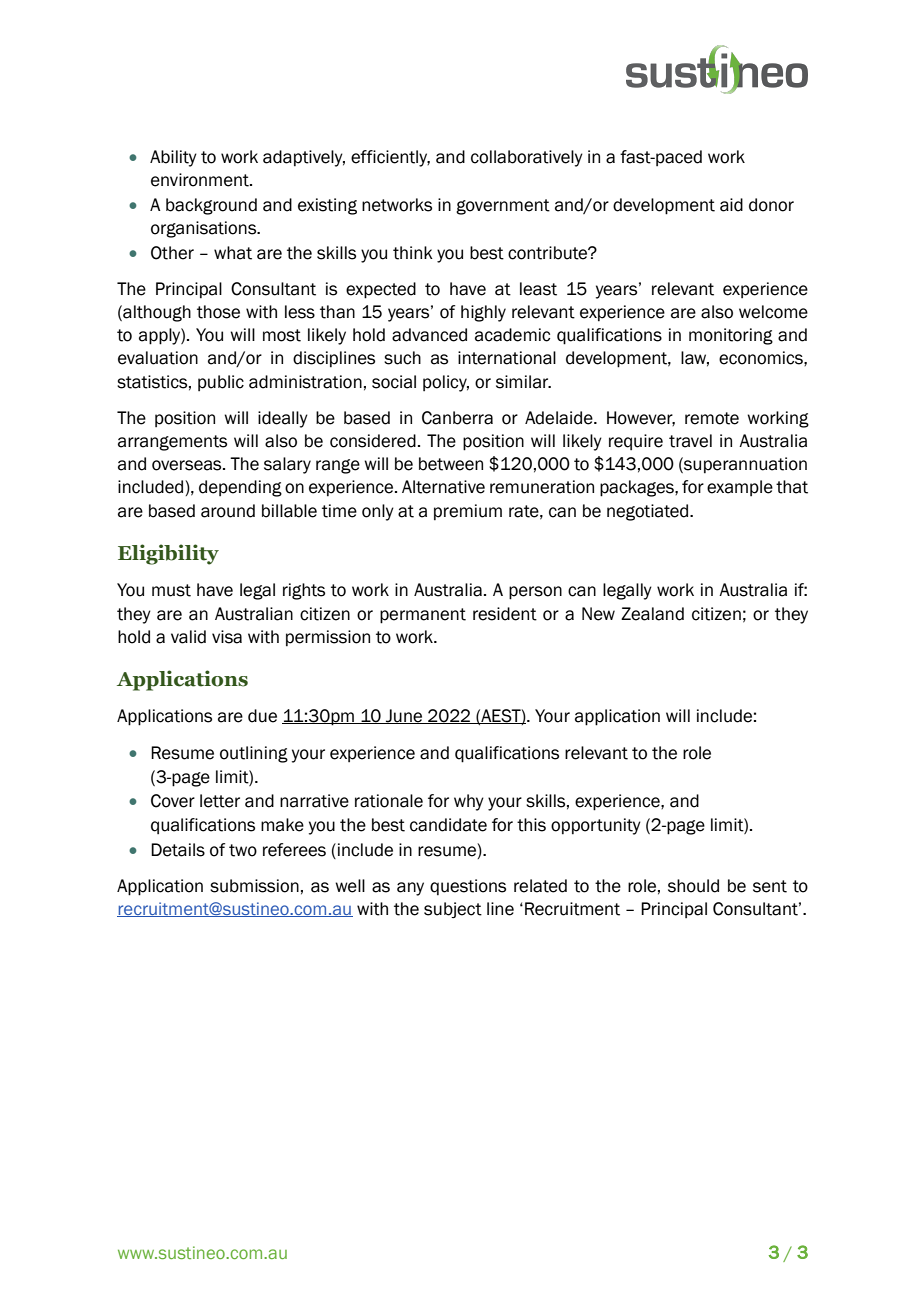 The height and width of the page is (1308, 924). What do you see at coordinates (254, 886) in the page?
I see `submission` at bounding box center [254, 886].
